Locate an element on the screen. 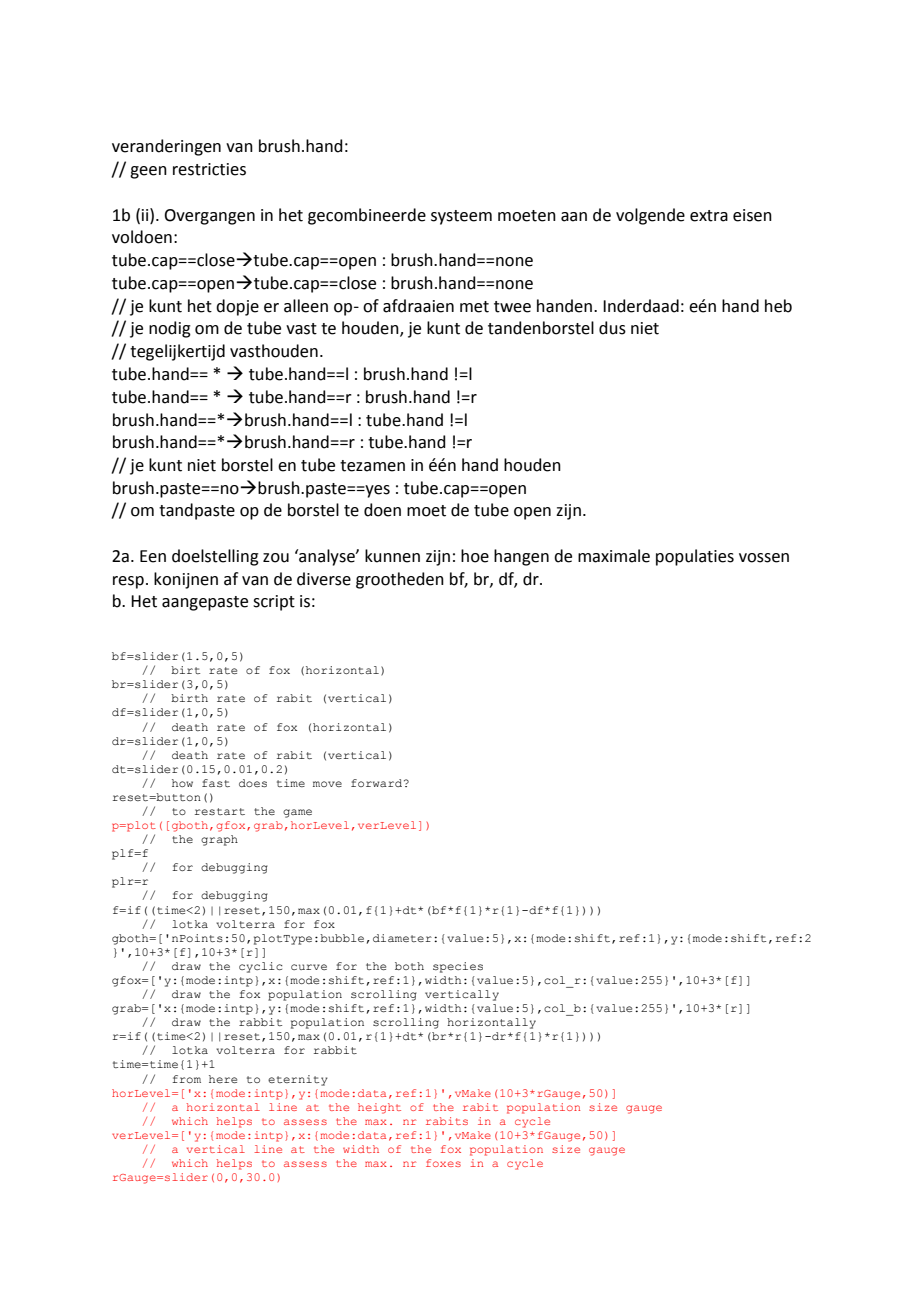 This screenshot has height=1308, width=924. twee is located at coordinates (512, 307).
